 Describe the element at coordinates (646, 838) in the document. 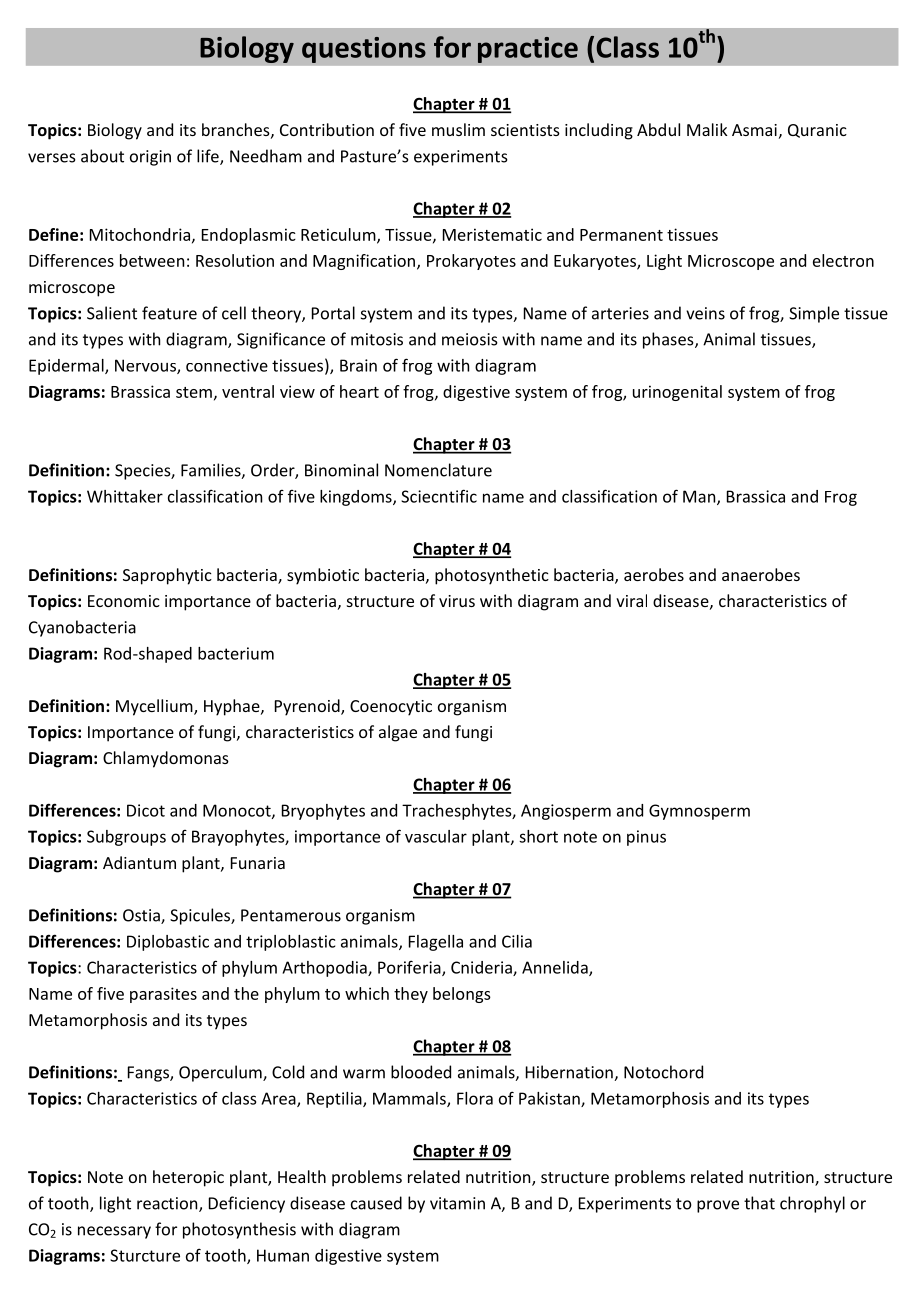

I see `pinus` at that location.
